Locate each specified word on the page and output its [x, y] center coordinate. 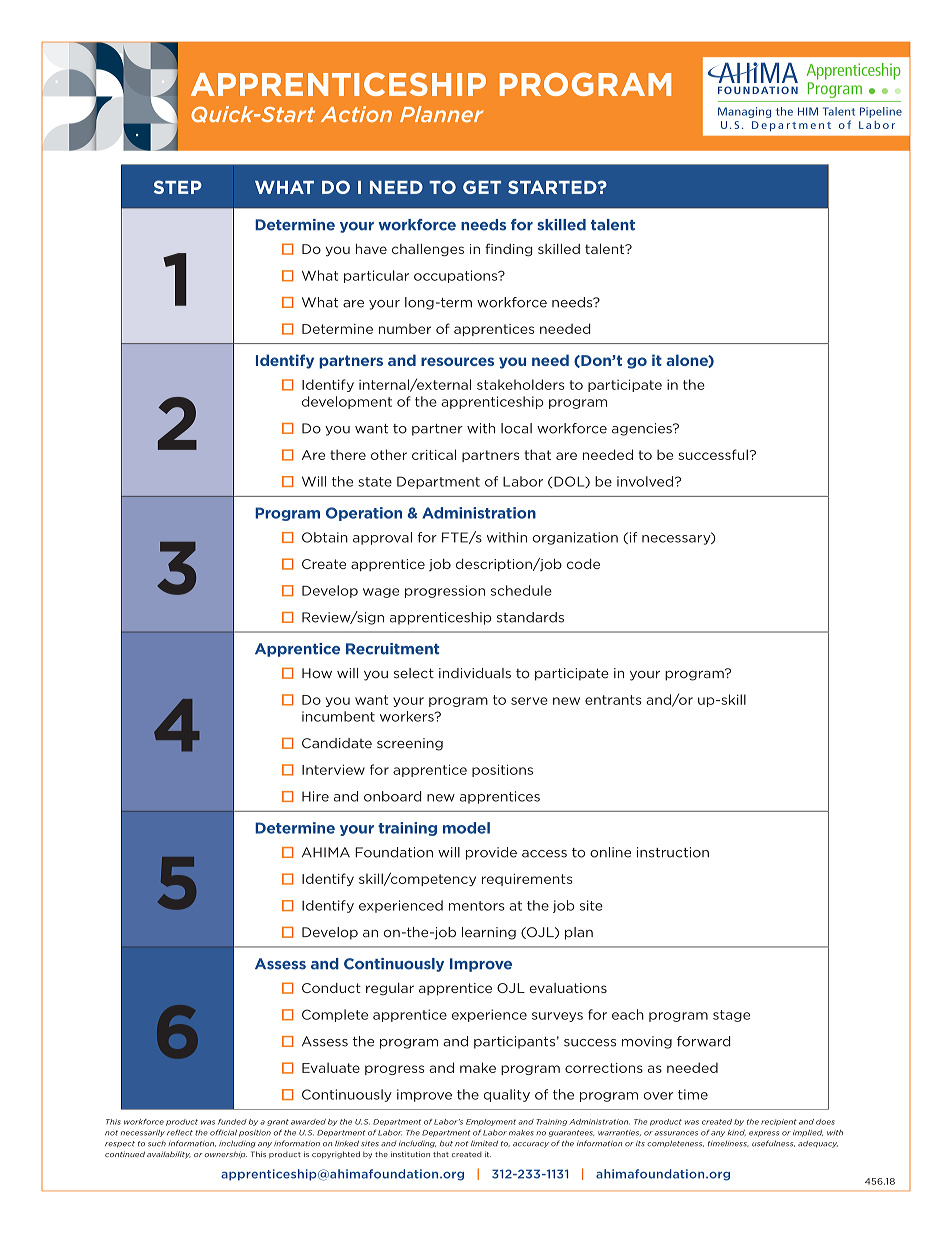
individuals [475, 673]
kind [737, 1133]
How [317, 673]
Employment [491, 1122]
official [223, 1132]
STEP [178, 187]
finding [509, 250]
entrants [613, 700]
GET [482, 187]
